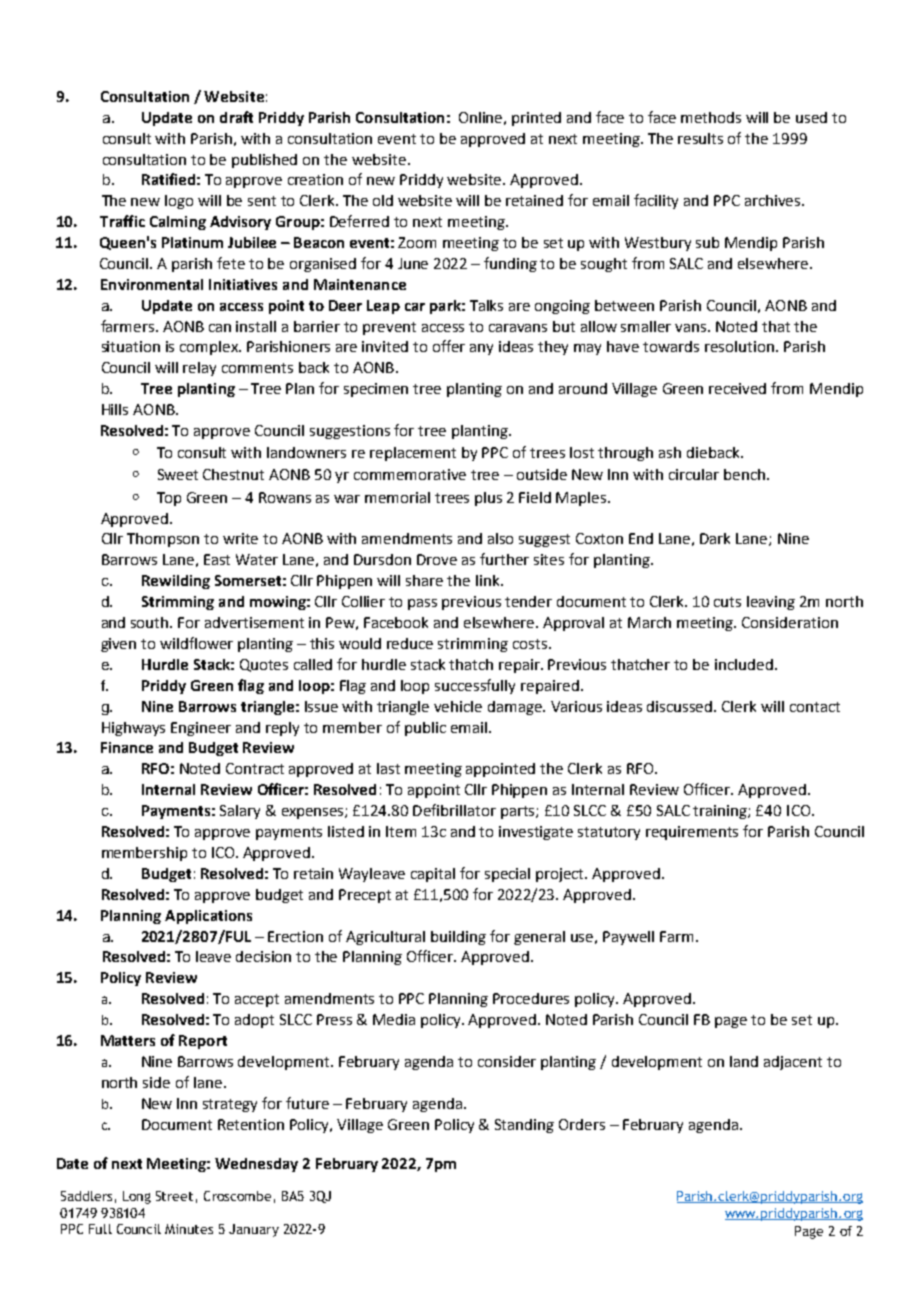 Image resolution: width=924 pixels, height=1308 pixels. What do you see at coordinates (524, 1126) in the screenshot?
I see `Standing` at bounding box center [524, 1126].
